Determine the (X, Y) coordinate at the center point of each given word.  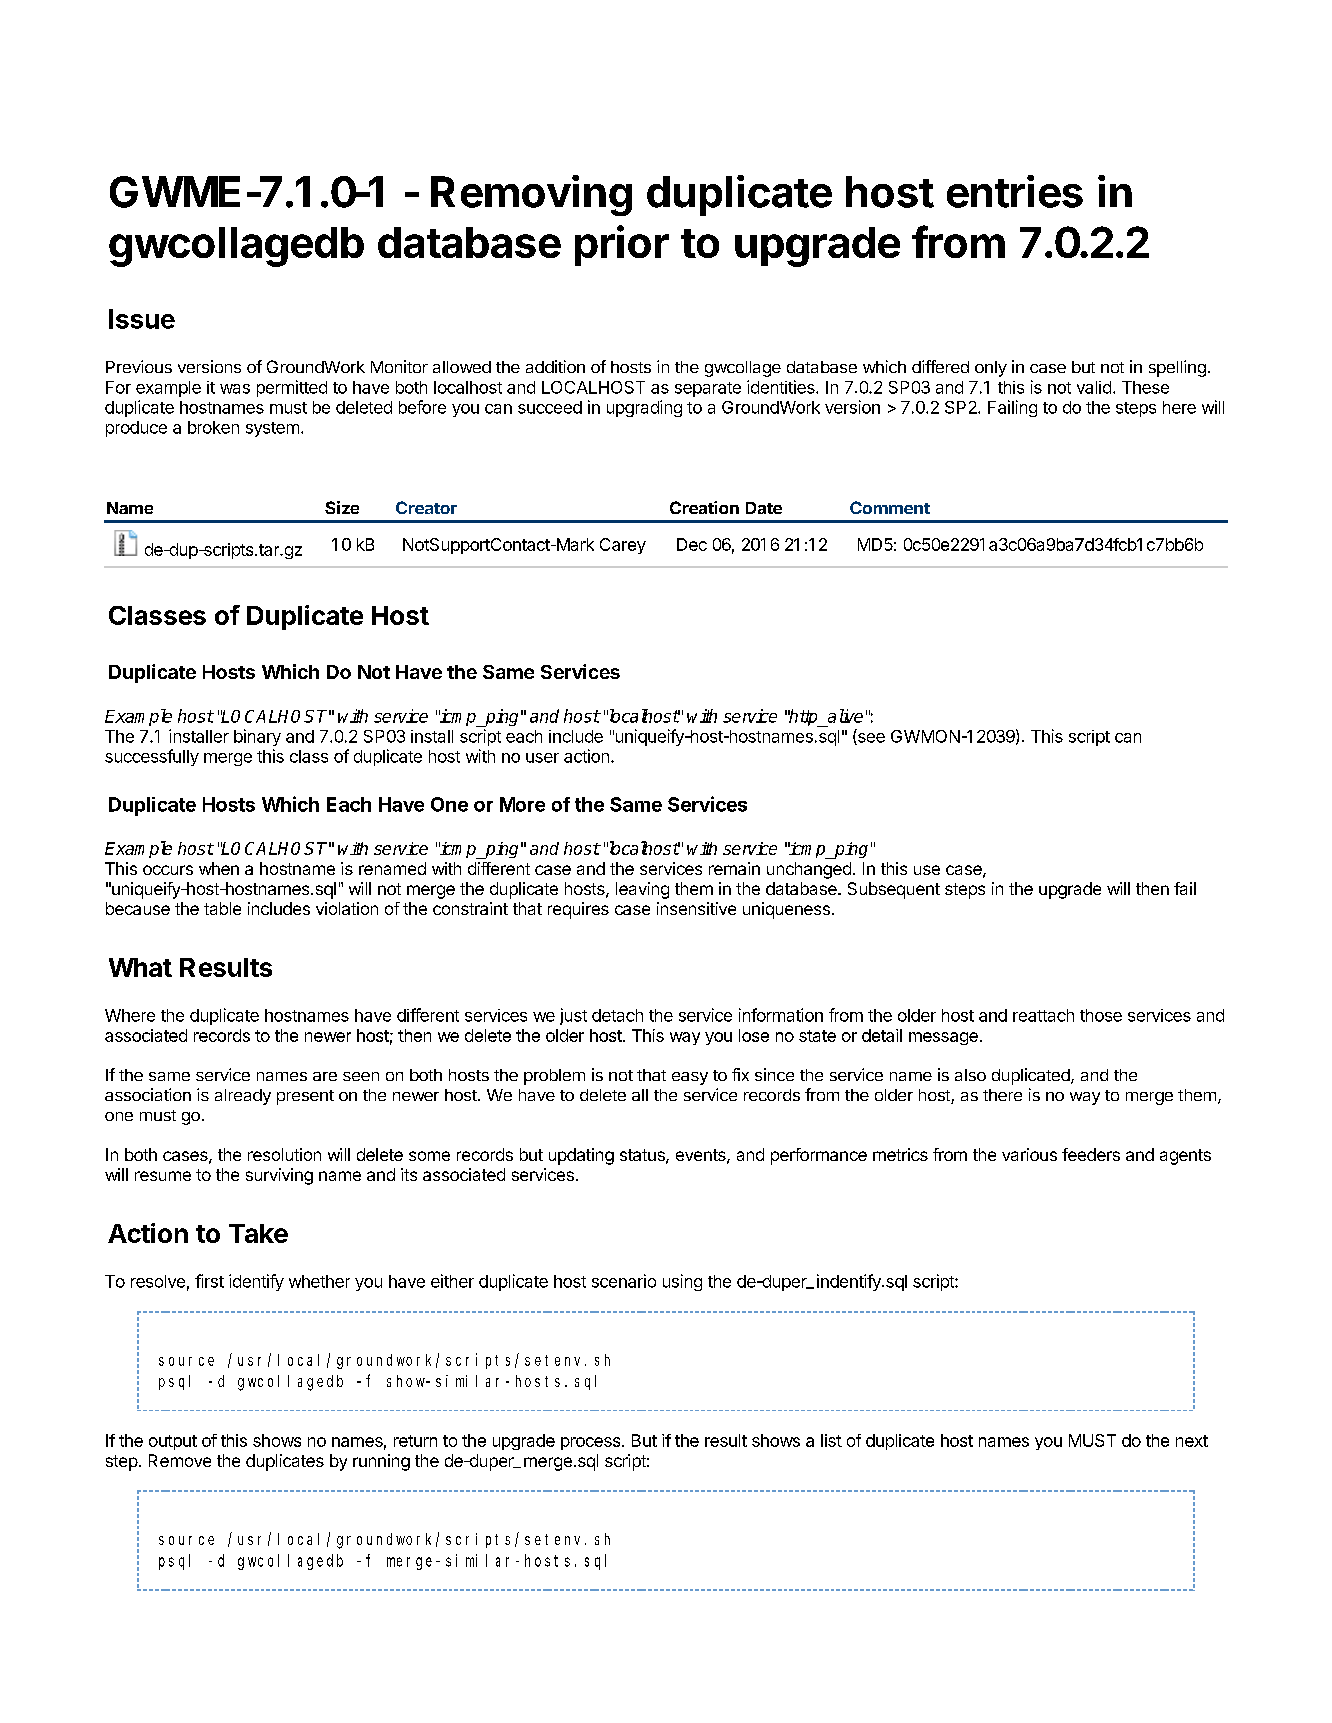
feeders (1091, 1154)
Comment (890, 507)
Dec (692, 544)
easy (690, 1078)
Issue (142, 319)
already (243, 1097)
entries (1015, 191)
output (173, 1442)
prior (622, 245)
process (592, 1443)
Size (342, 507)
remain (734, 868)
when (219, 868)
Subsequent (894, 890)
